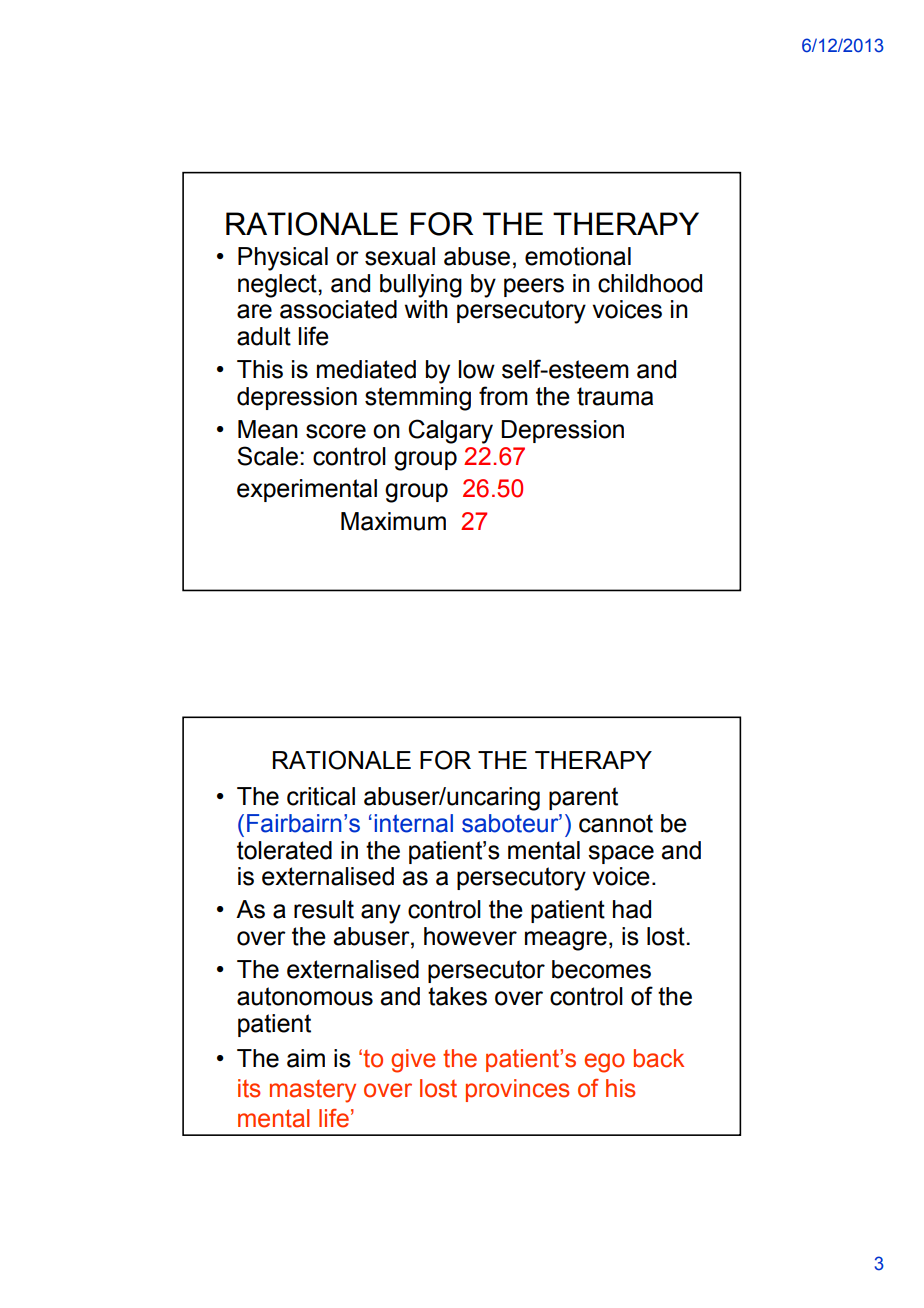 This document has width=924, height=1308. I want to click on aim, so click(306, 1058).
